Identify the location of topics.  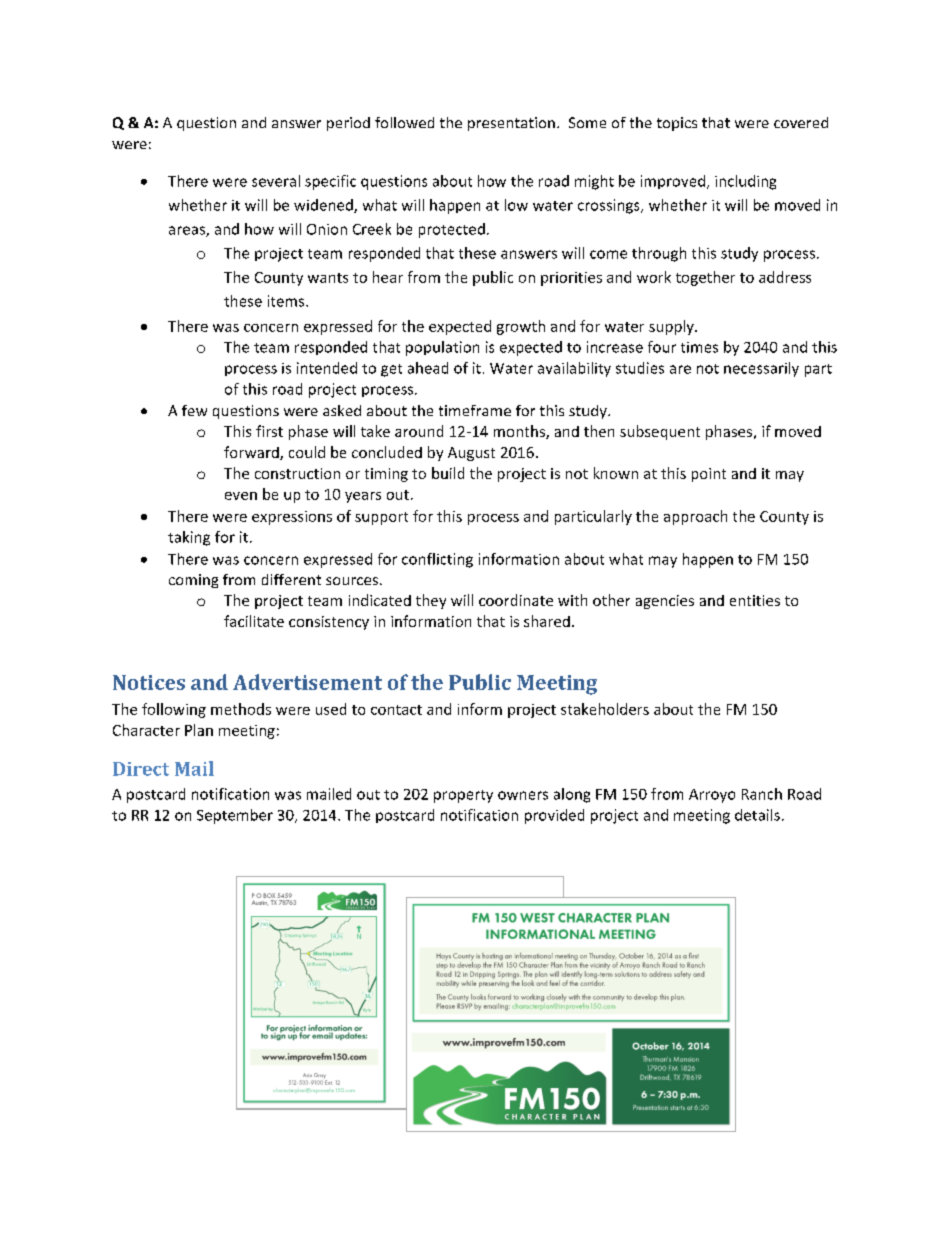
(677, 124).
